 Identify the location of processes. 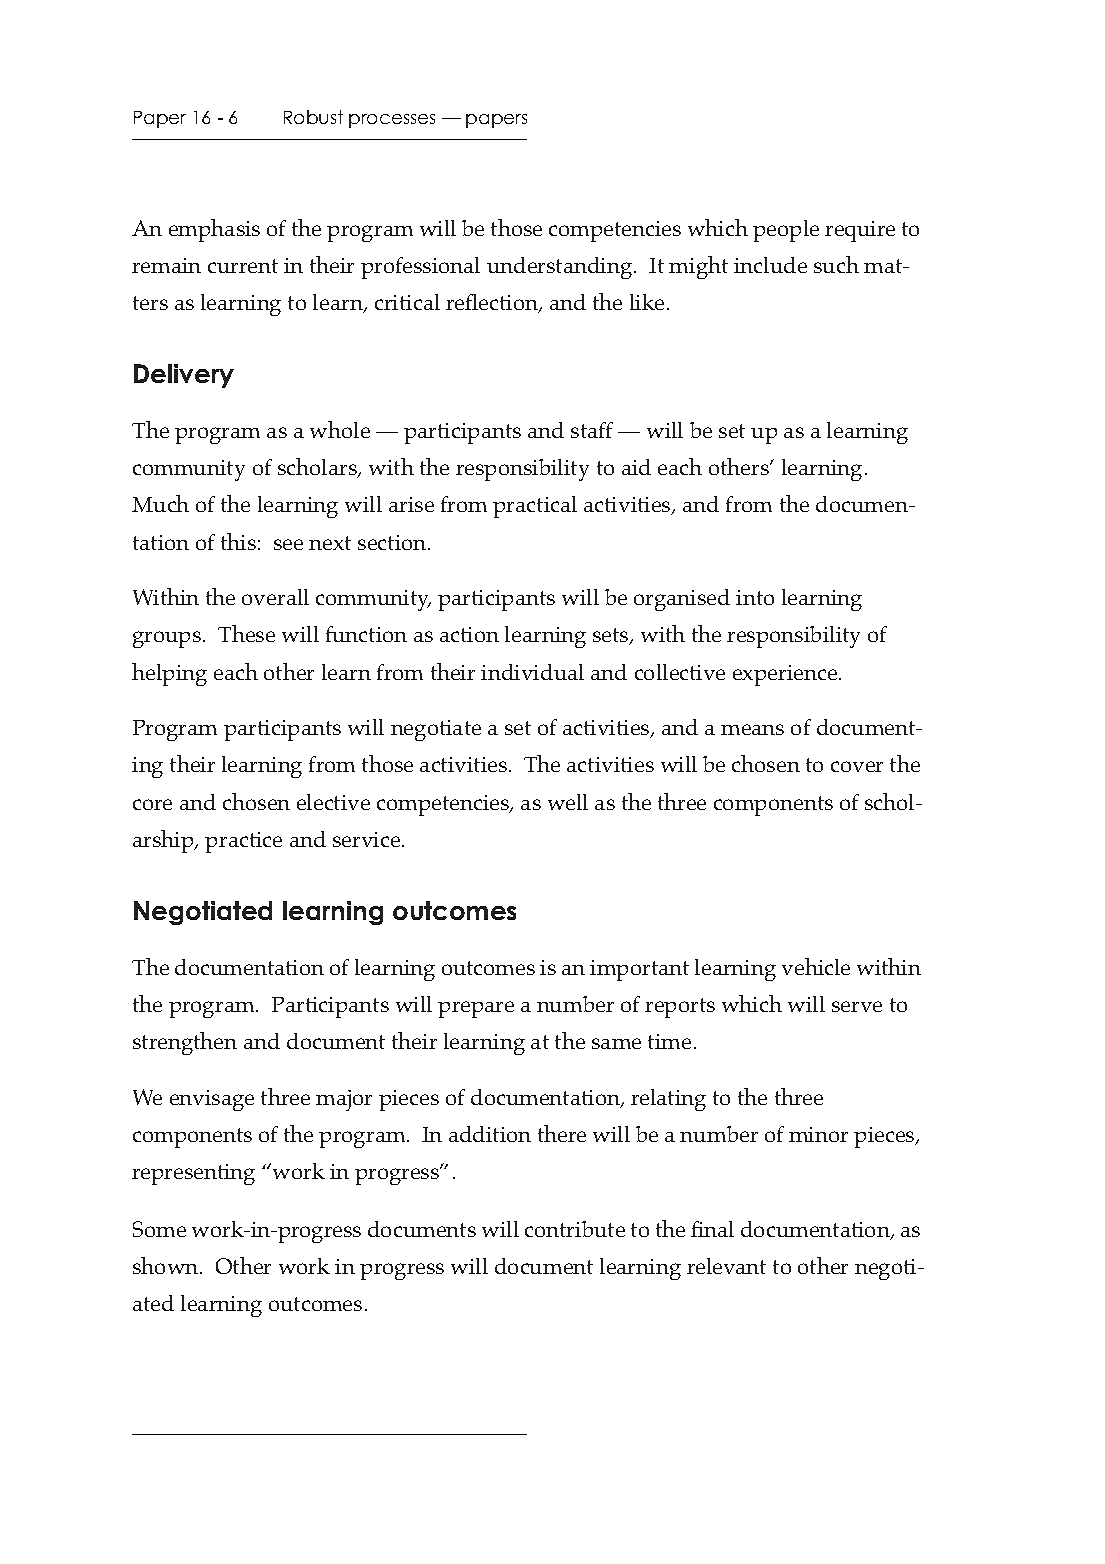
(392, 121).
